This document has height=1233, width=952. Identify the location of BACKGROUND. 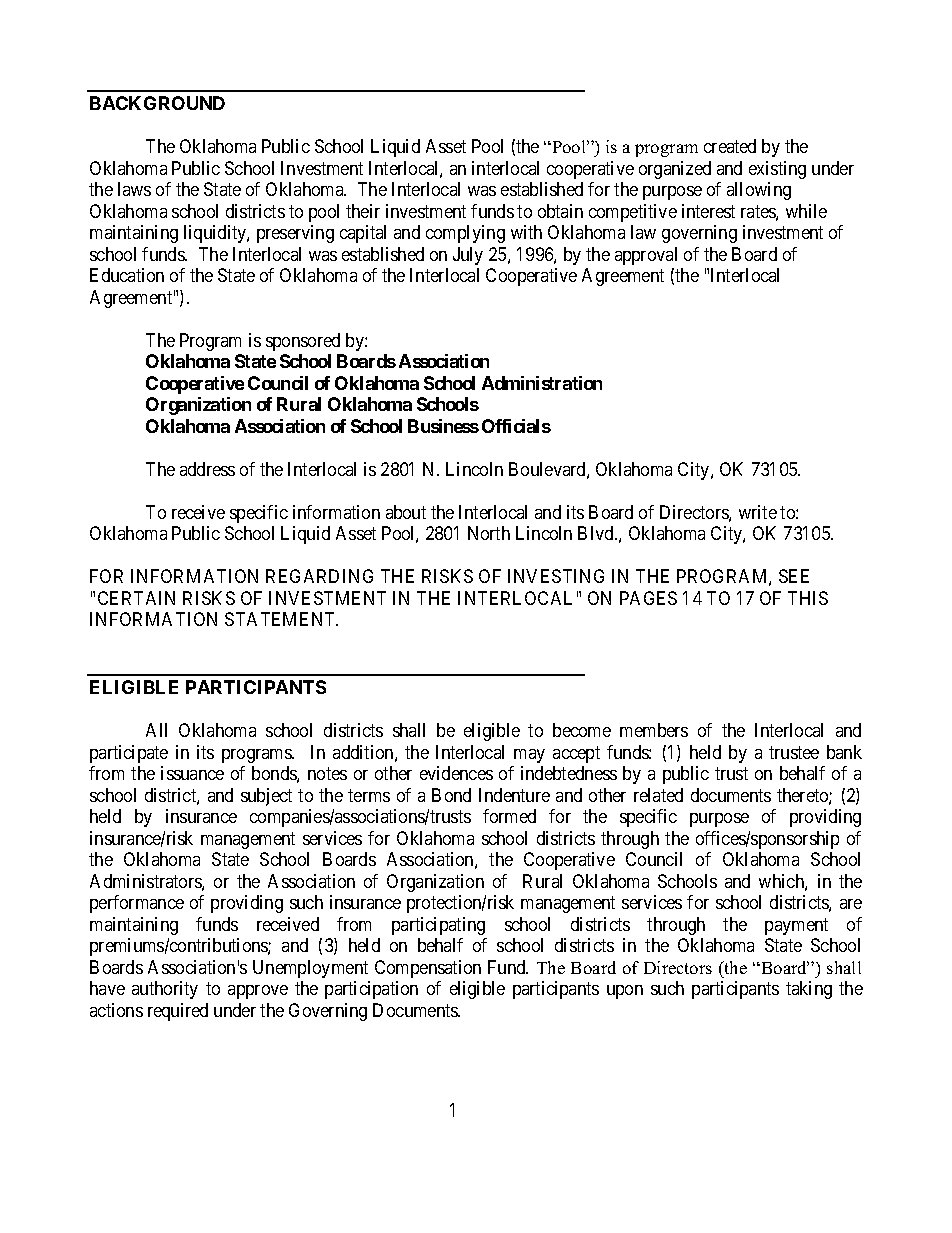
(157, 103).
